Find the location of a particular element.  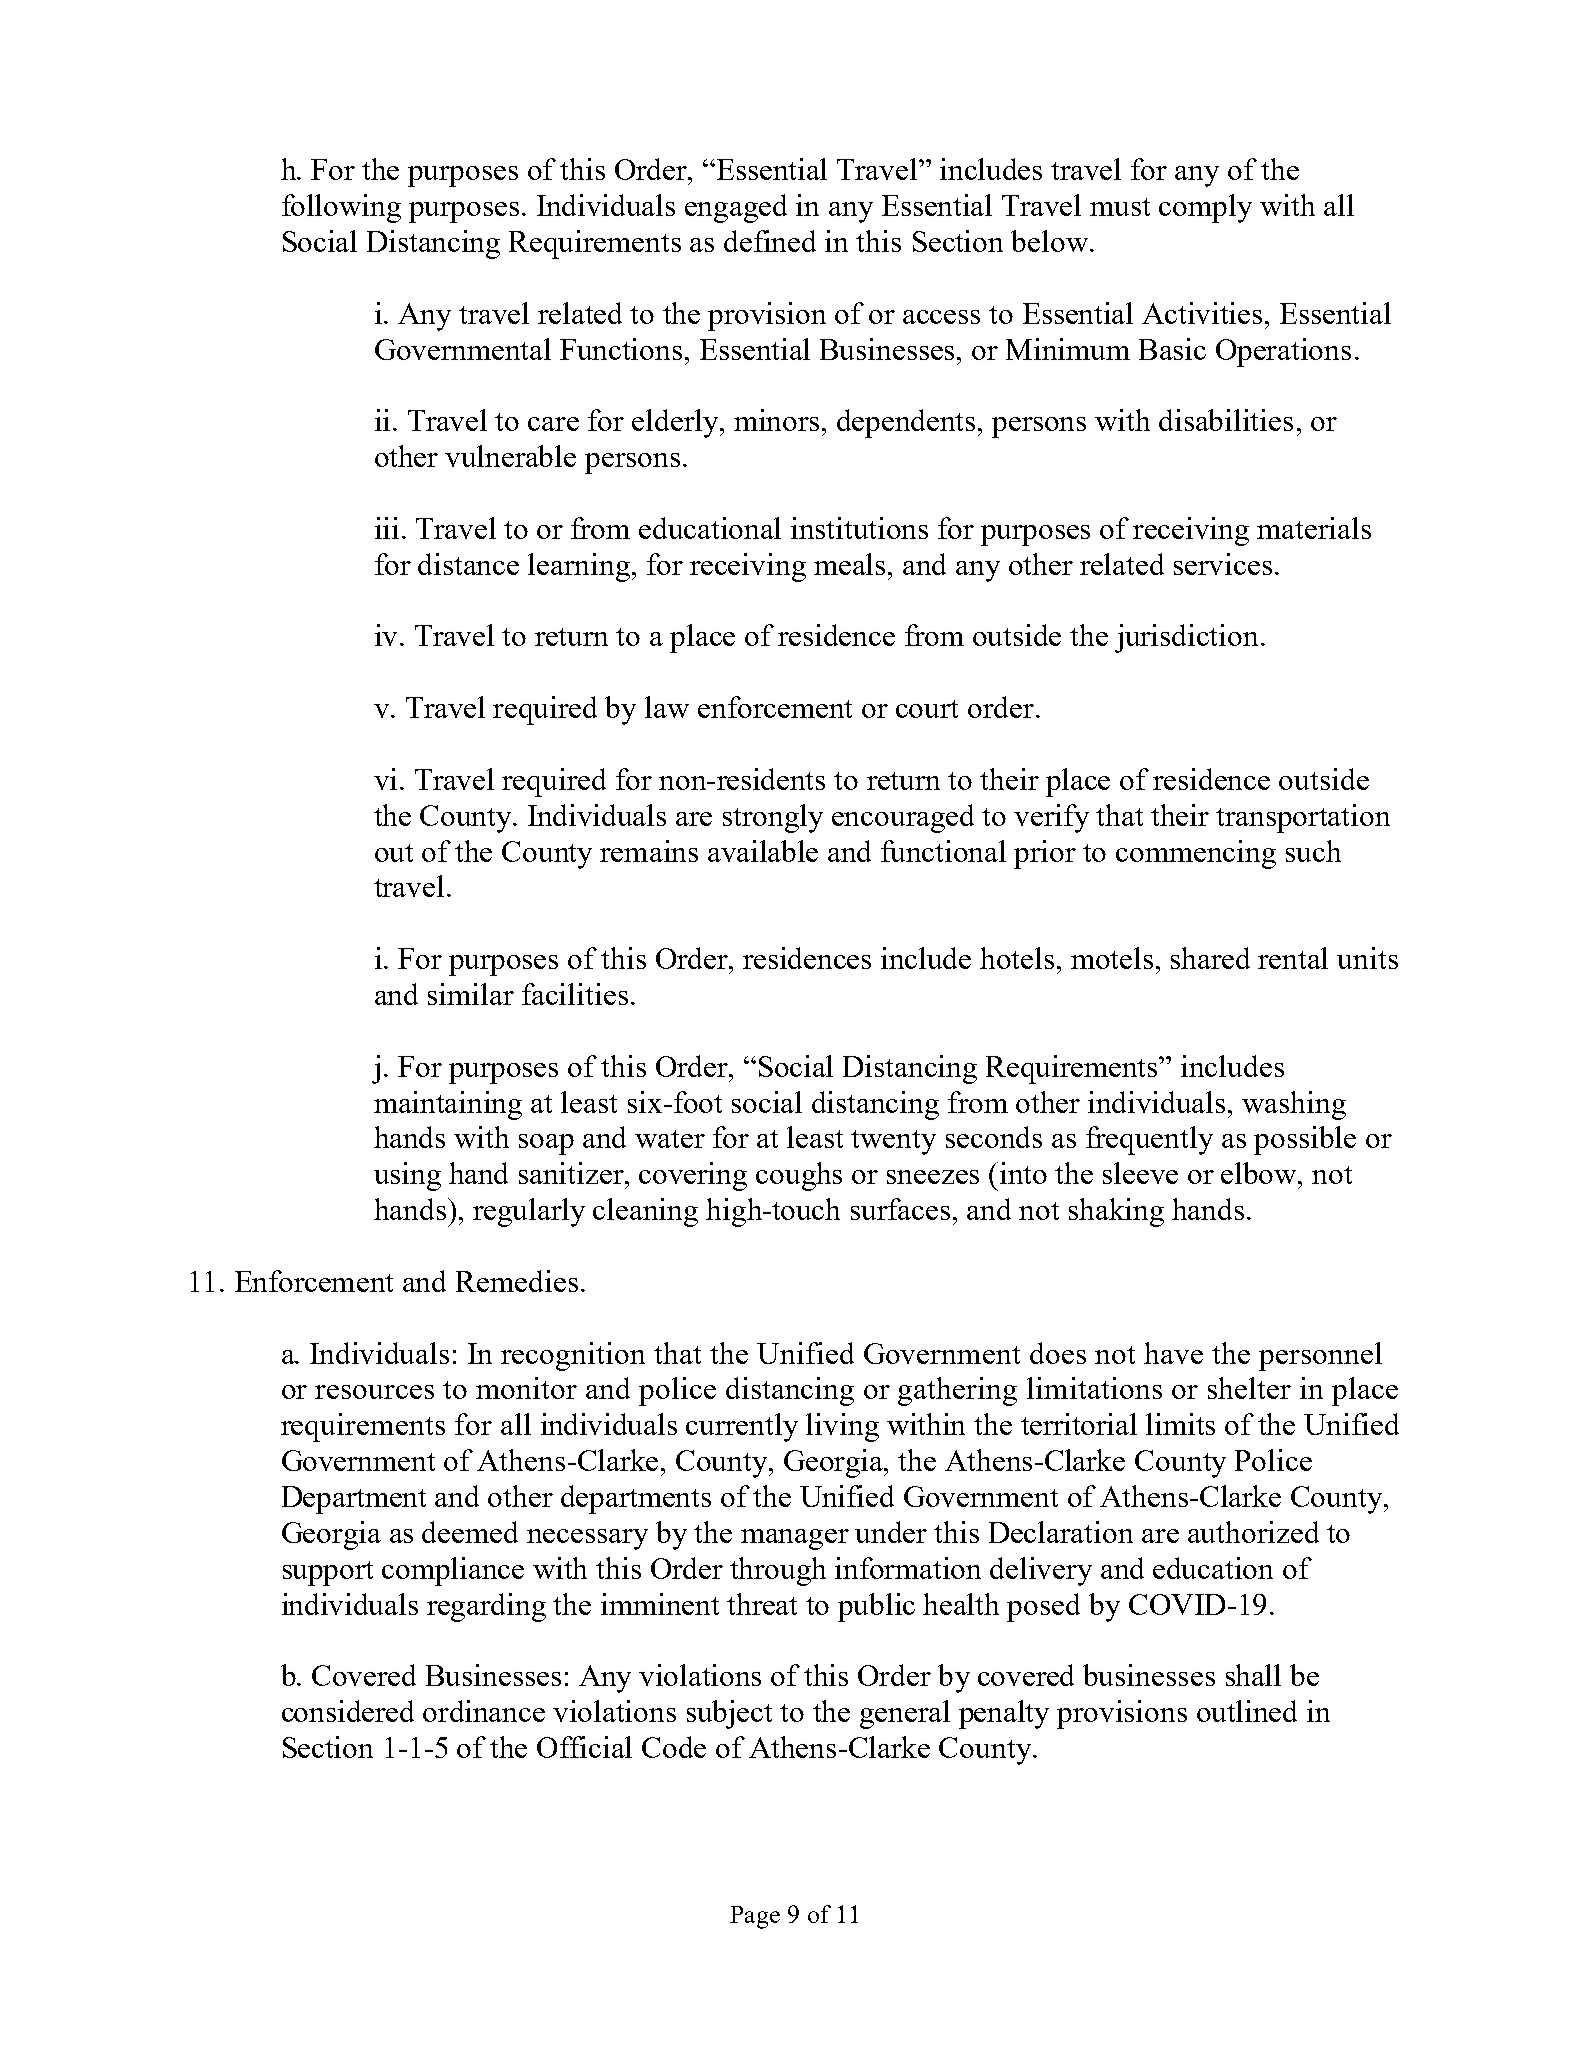

defined is located at coordinates (770, 241).
